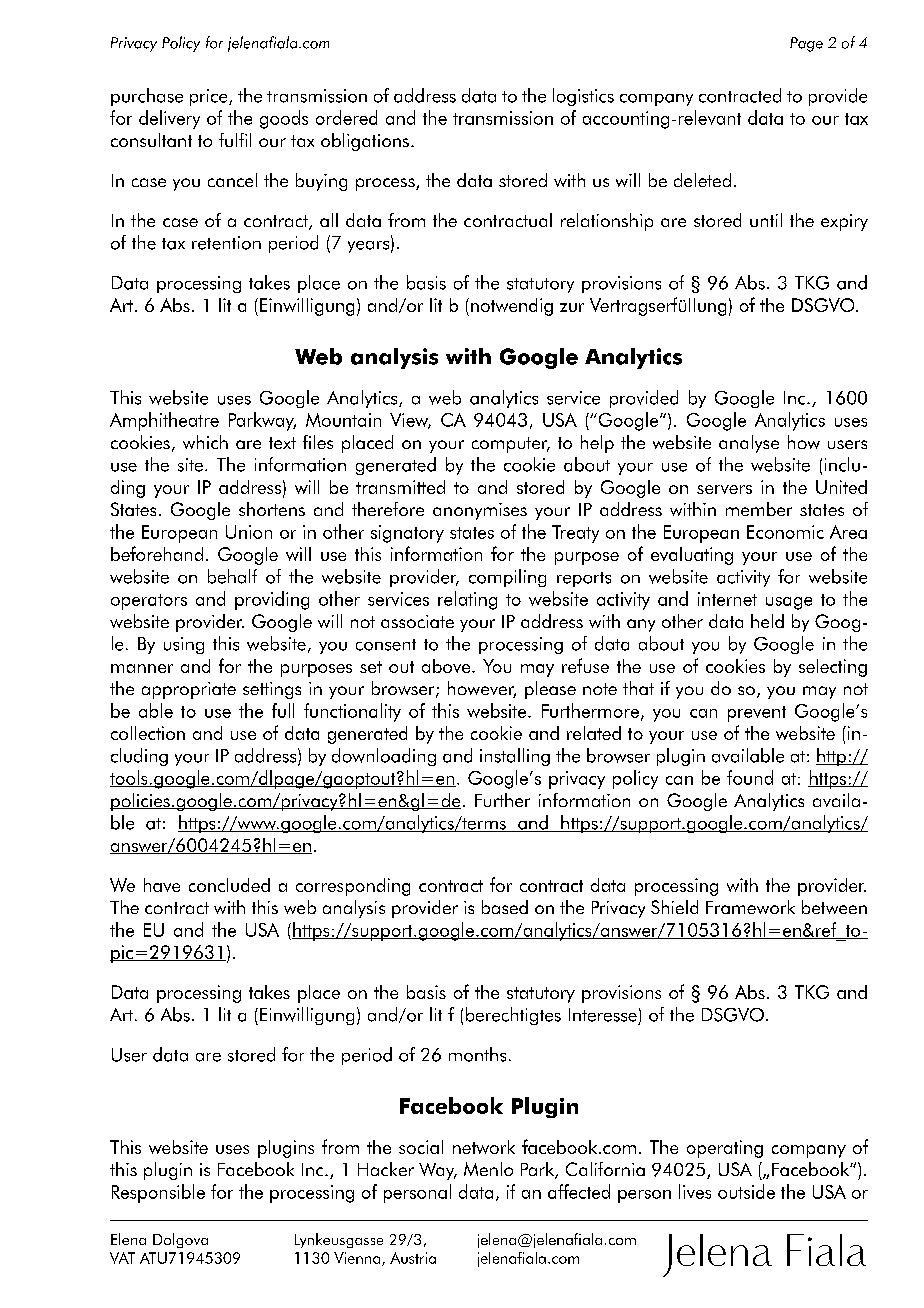 This page has width=924, height=1308. I want to click on outside, so click(746, 1191).
